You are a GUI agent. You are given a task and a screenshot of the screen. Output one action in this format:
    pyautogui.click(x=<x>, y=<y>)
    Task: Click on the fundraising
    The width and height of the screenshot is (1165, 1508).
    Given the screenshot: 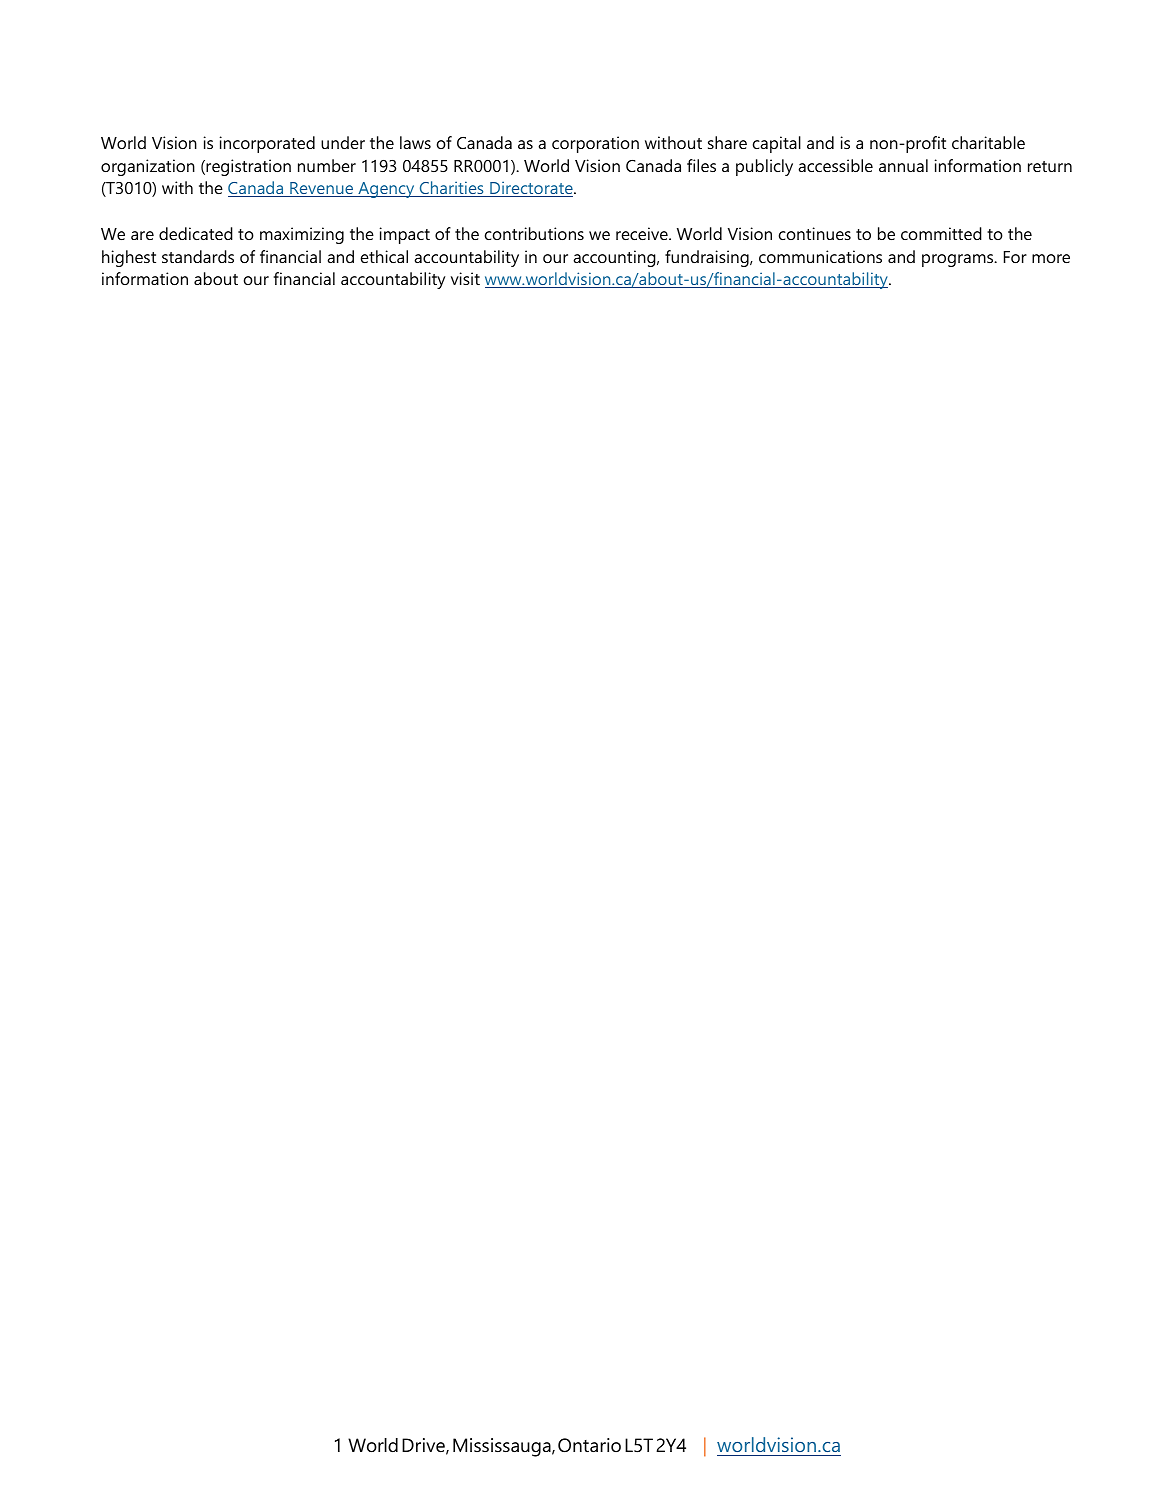 What is the action you would take?
    pyautogui.click(x=708, y=258)
